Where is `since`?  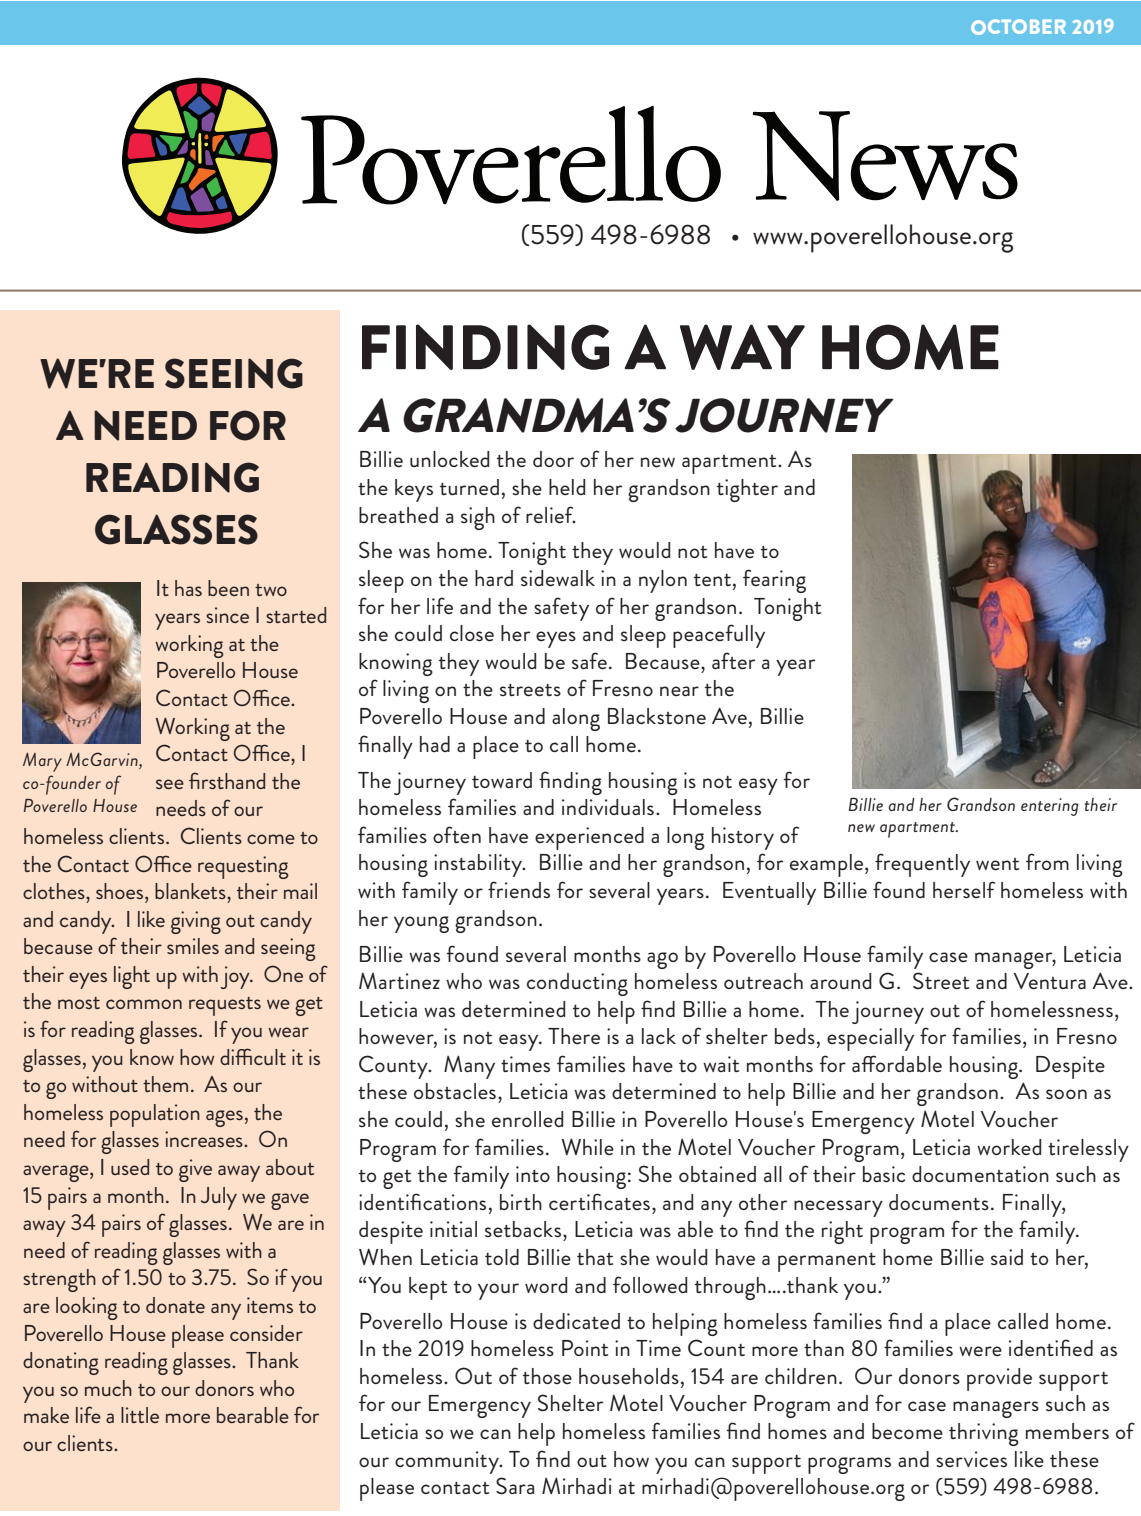
since is located at coordinates (227, 615).
